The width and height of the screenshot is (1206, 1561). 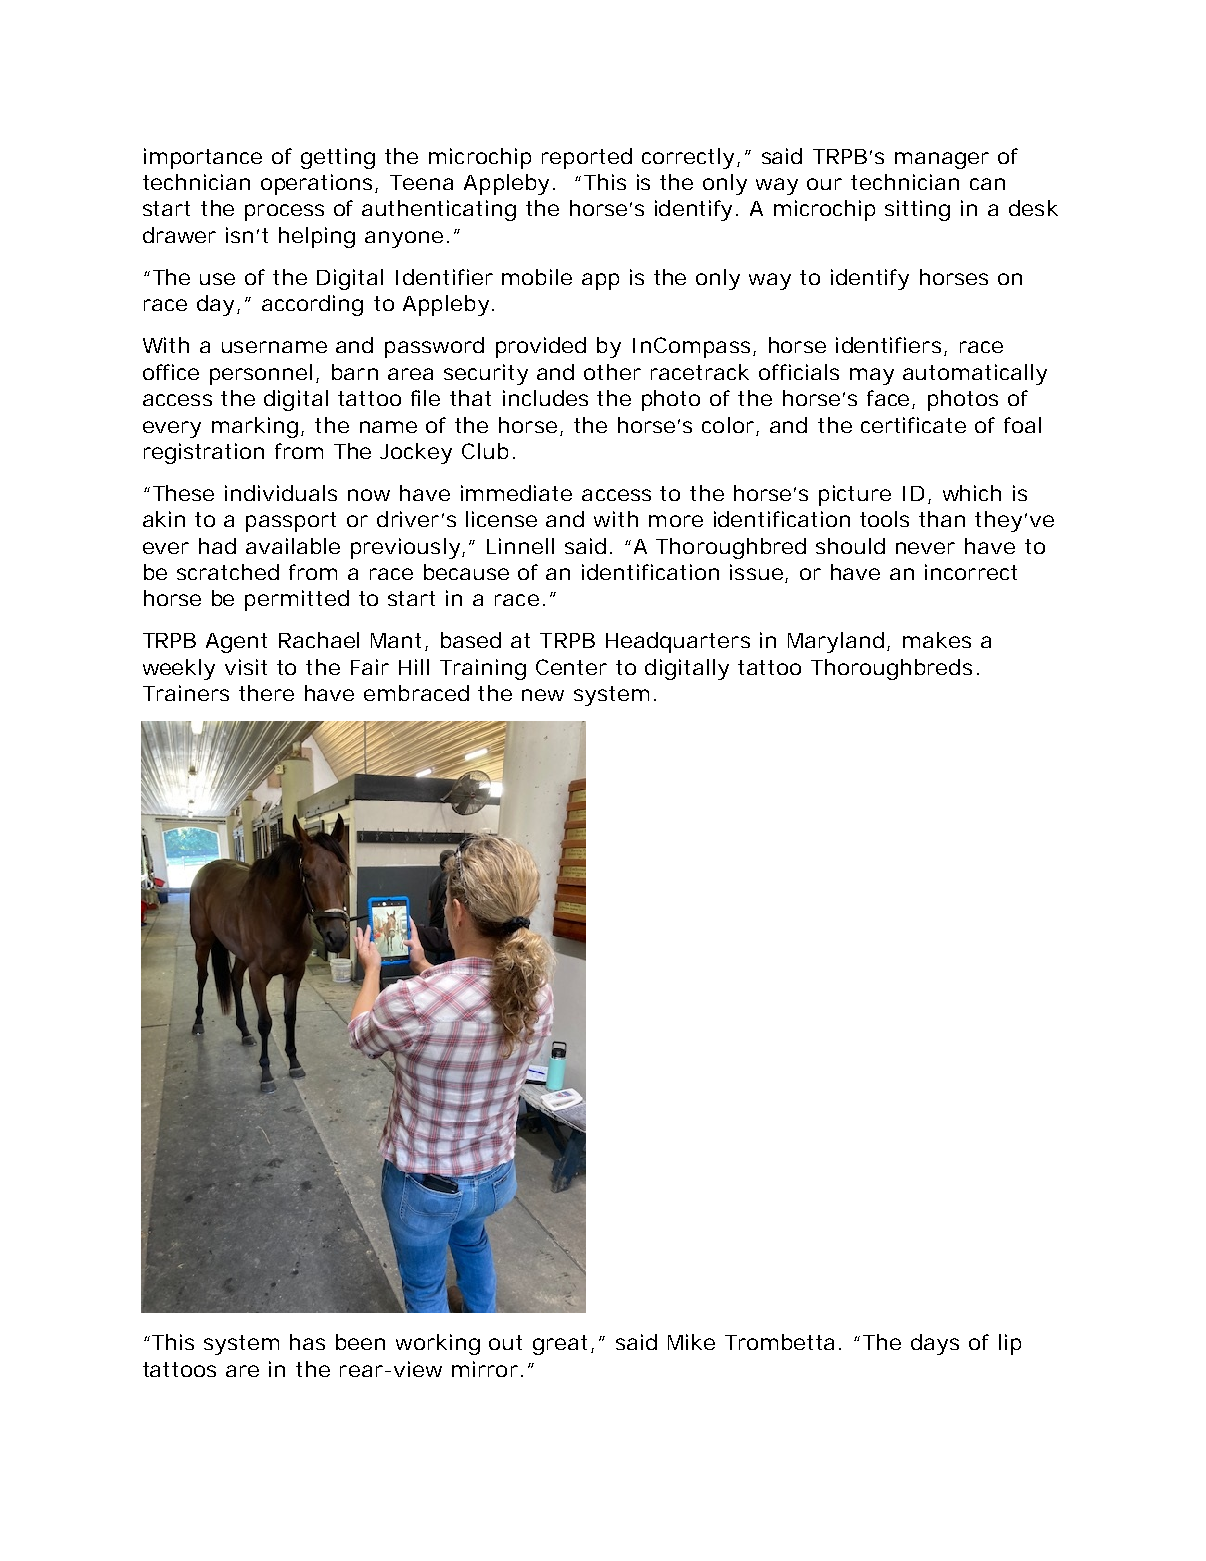 What do you see at coordinates (937, 640) in the screenshot?
I see `makes` at bounding box center [937, 640].
